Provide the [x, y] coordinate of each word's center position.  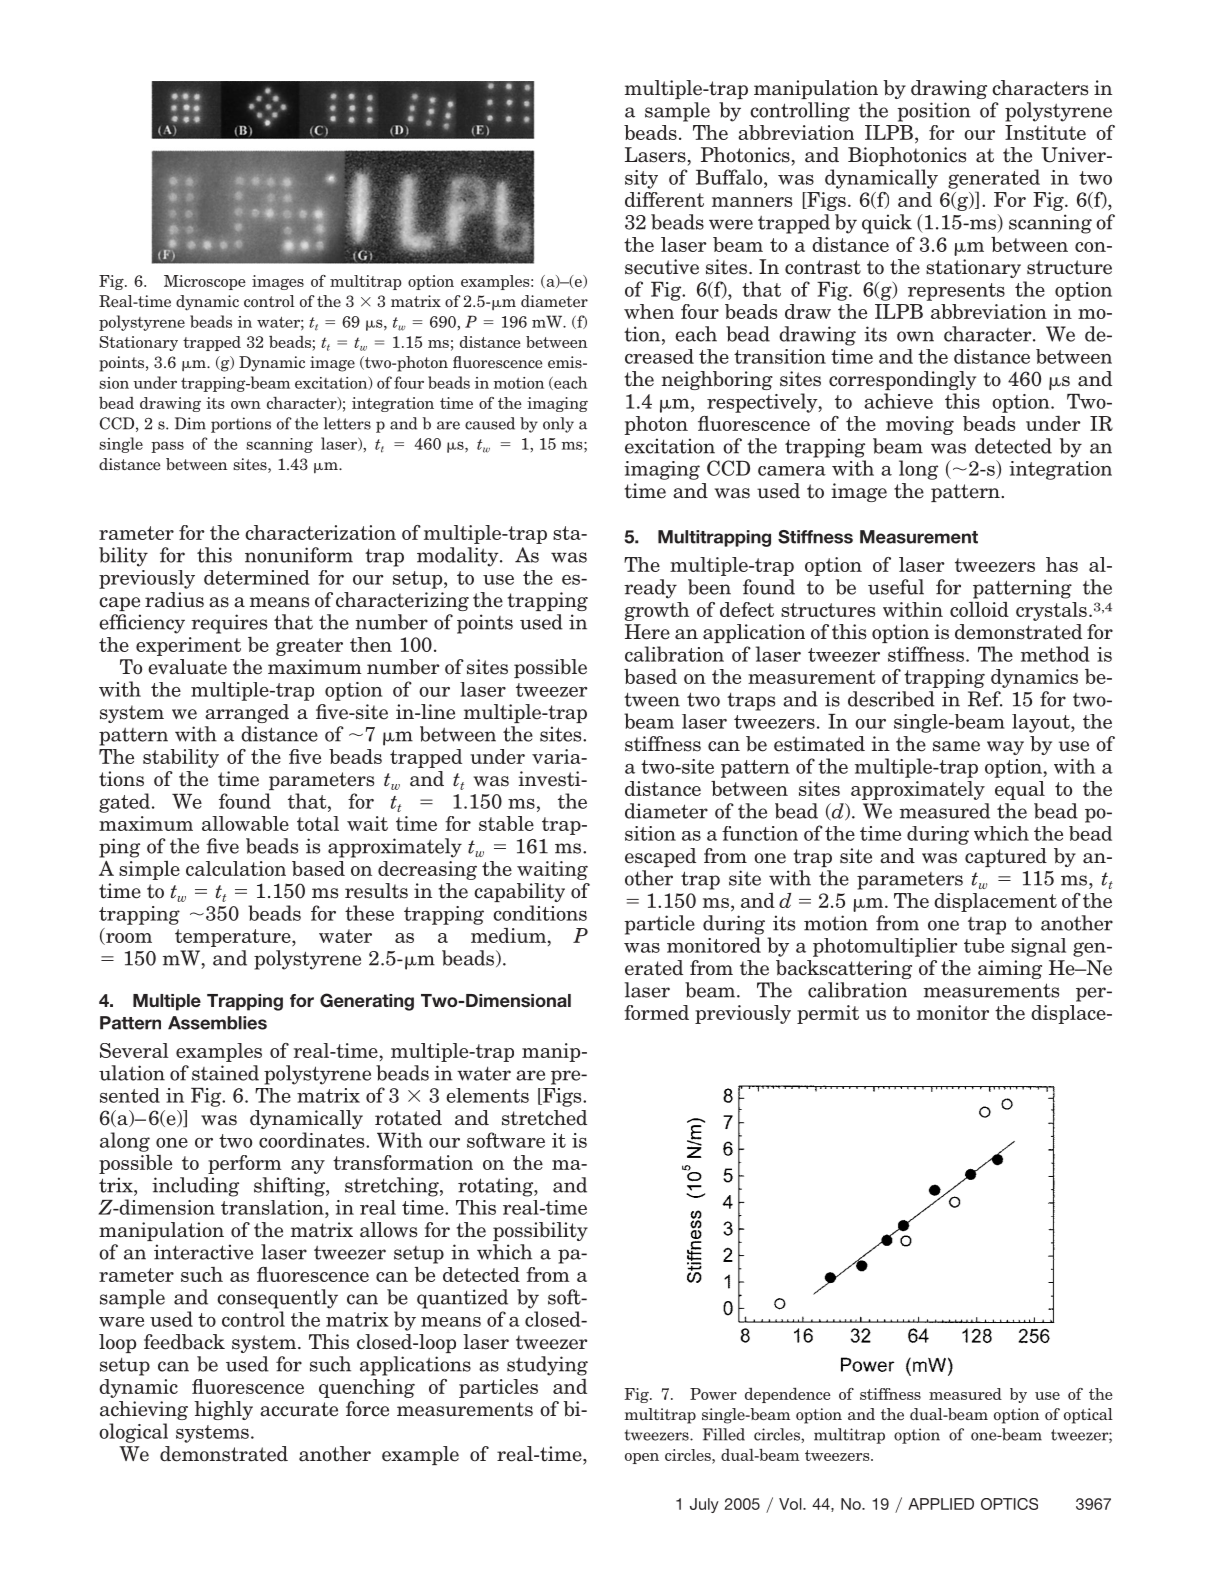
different [664, 199]
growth [657, 611]
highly [223, 1410]
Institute [1045, 132]
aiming [1010, 969]
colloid [979, 609]
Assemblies [217, 1023]
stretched [544, 1118]
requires [229, 624]
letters [347, 423]
